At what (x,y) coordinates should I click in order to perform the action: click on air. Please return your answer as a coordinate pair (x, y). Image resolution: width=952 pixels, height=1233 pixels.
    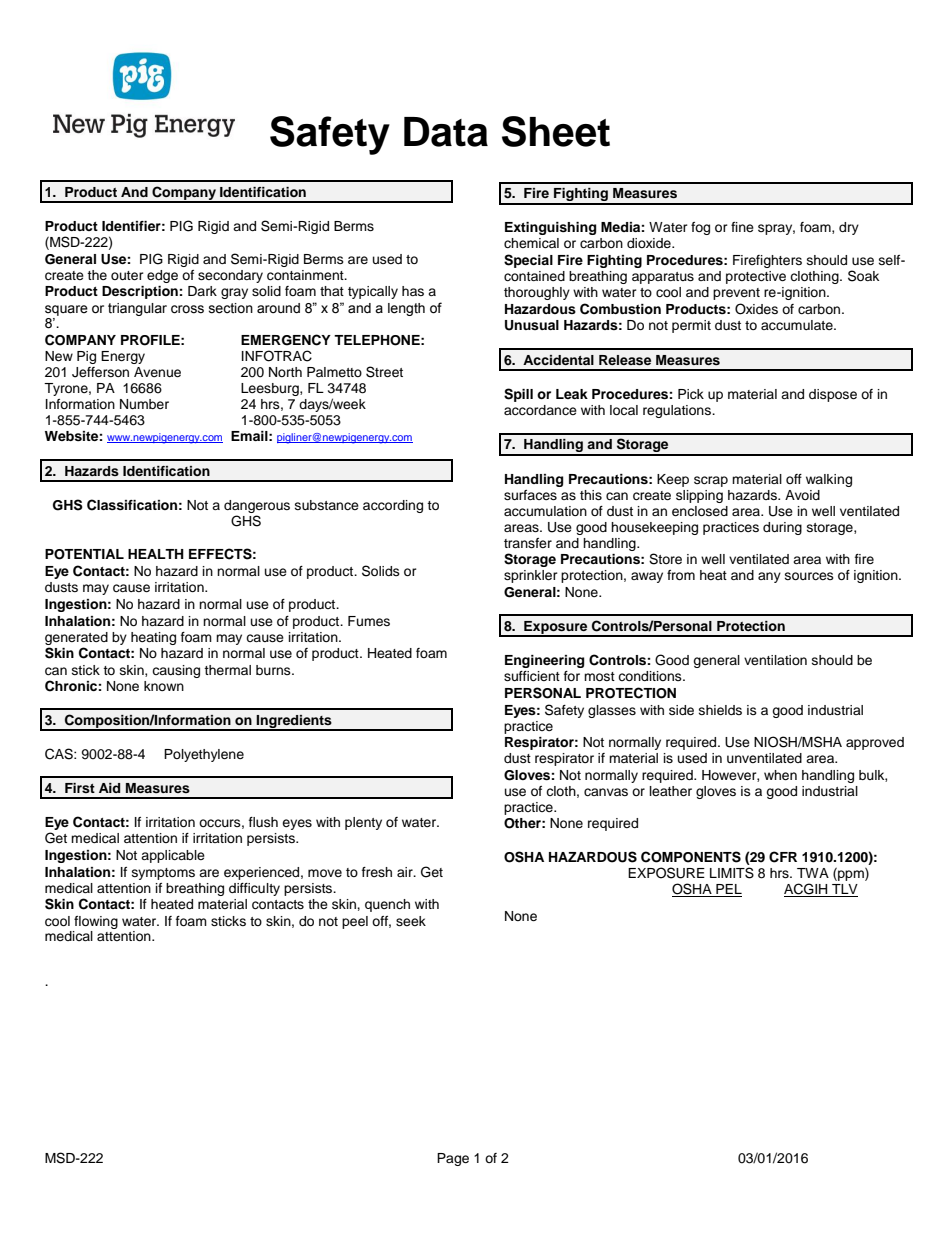
    Looking at the image, I should click on (406, 872).
